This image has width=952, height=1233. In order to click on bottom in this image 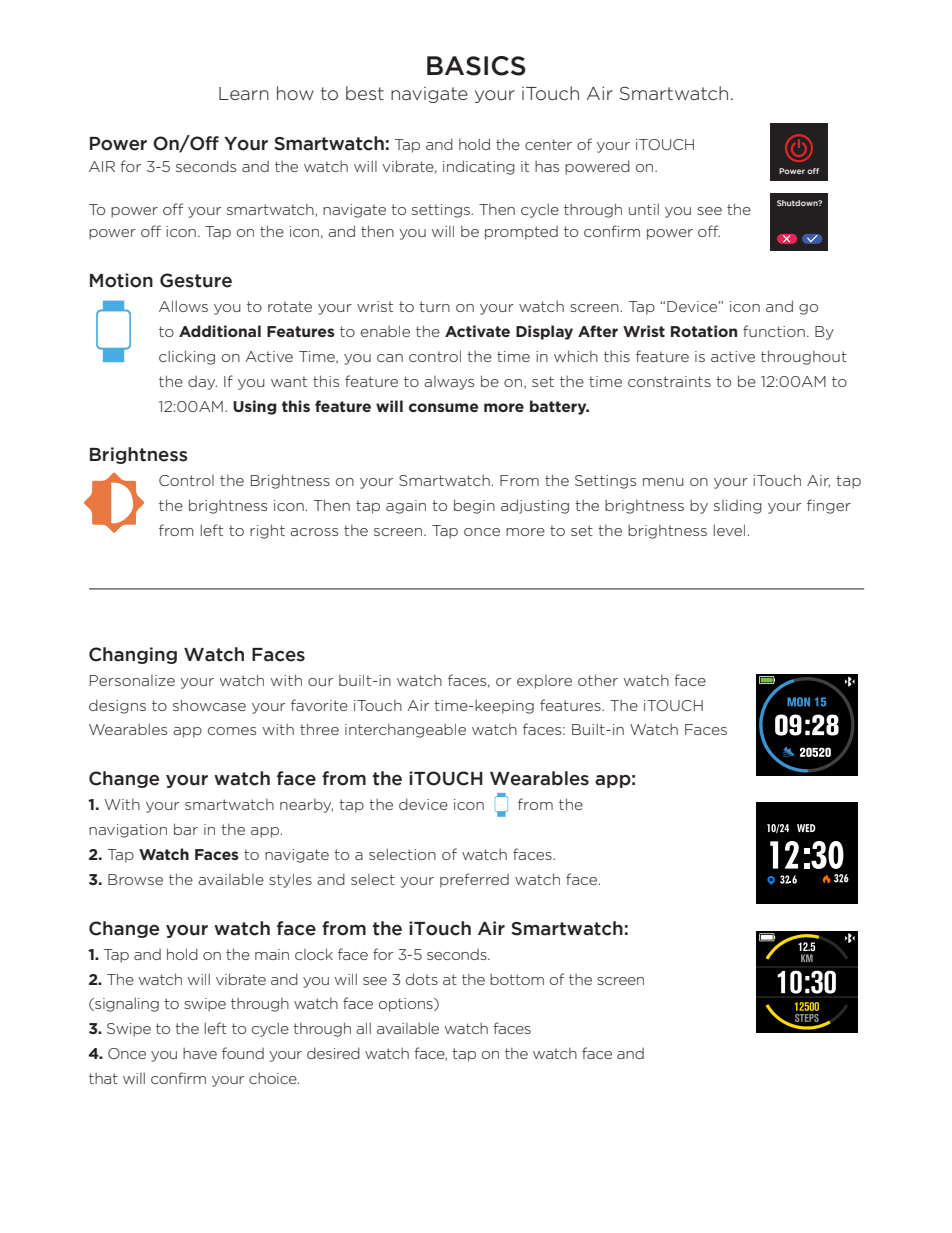, I will do `click(517, 979)`.
